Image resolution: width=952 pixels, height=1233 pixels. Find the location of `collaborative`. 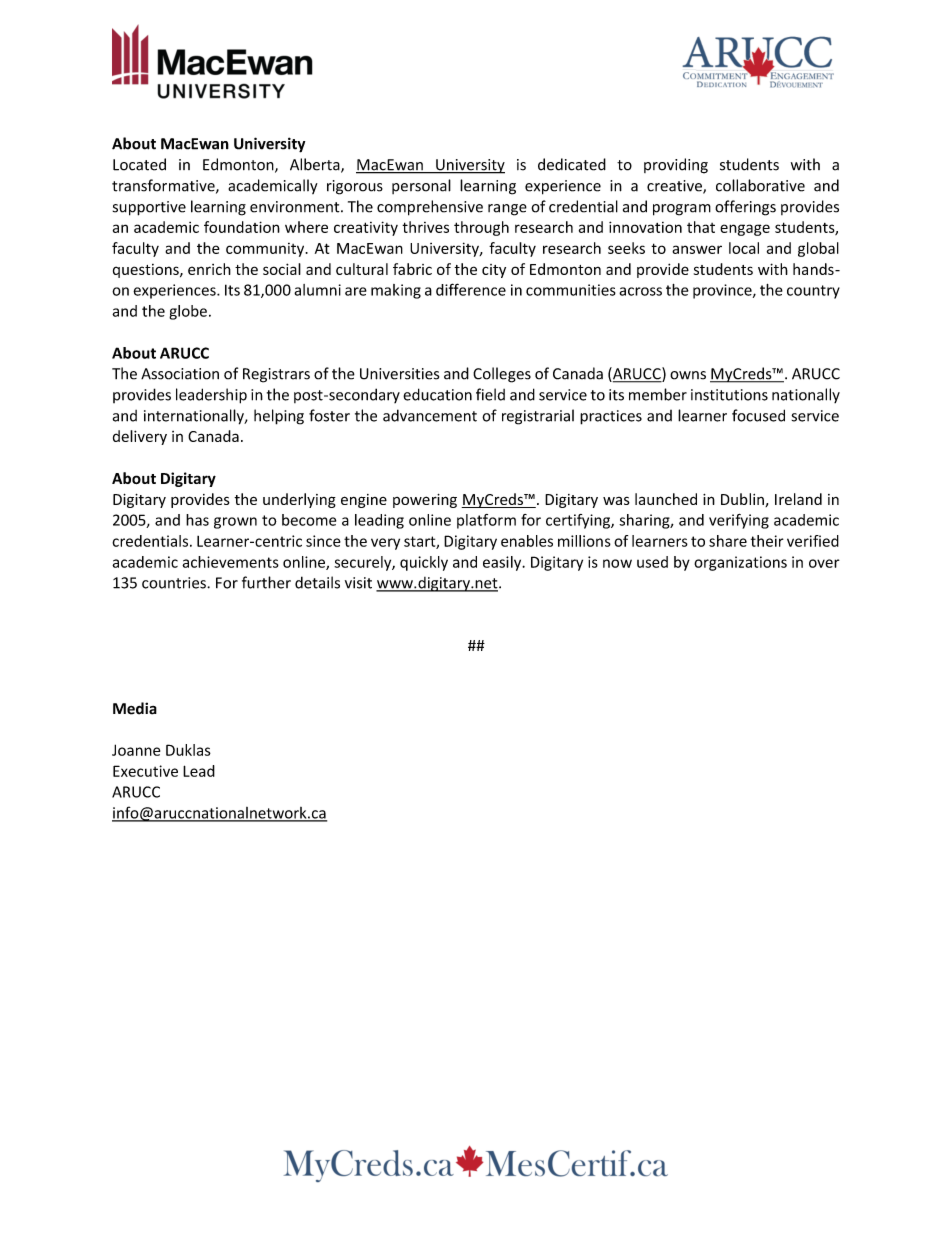

collaborative is located at coordinates (760, 185).
